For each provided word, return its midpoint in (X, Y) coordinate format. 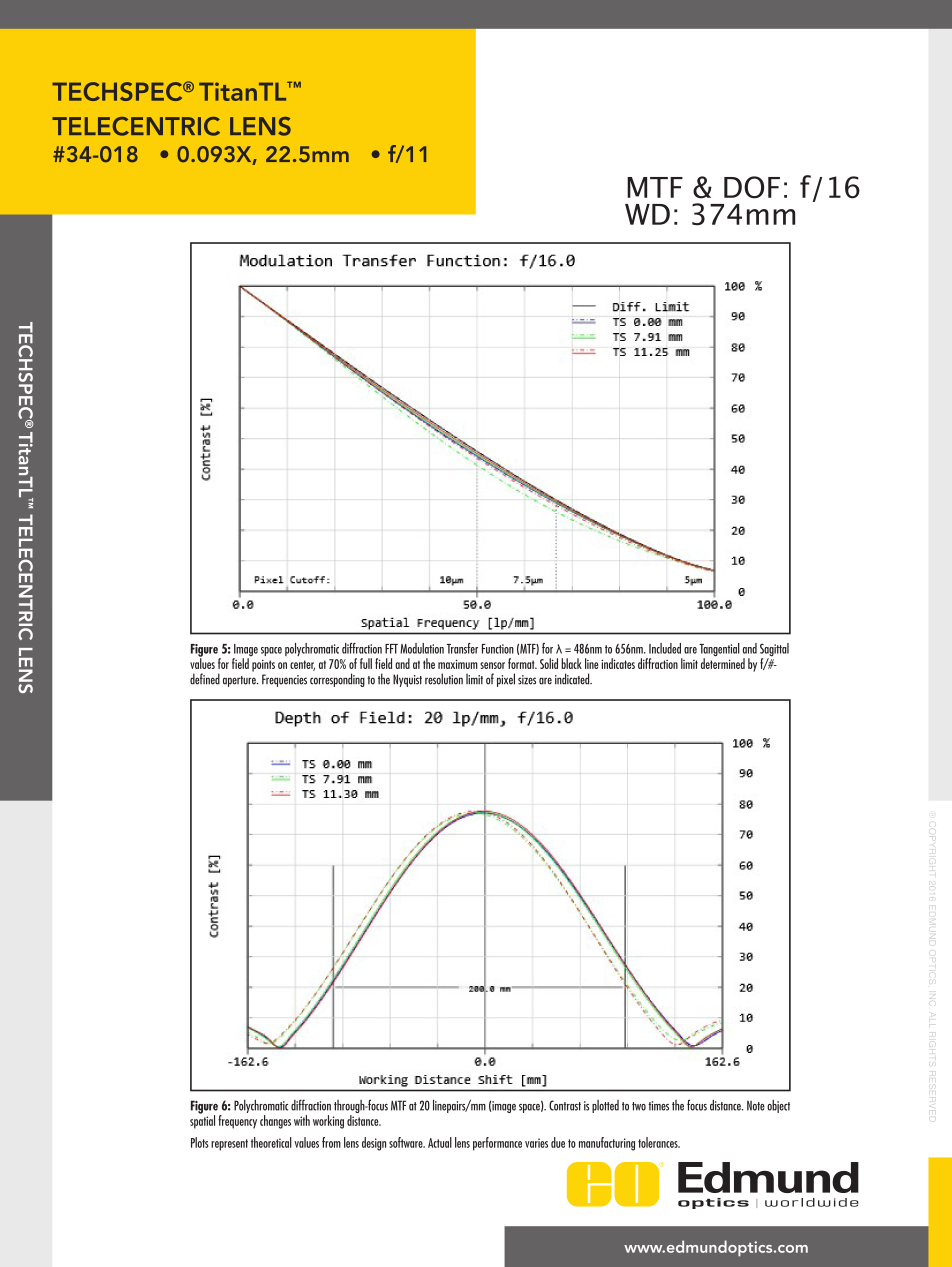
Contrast (565, 1105)
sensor (492, 665)
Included (665, 648)
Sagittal (774, 651)
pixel (506, 680)
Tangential (719, 651)
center (302, 665)
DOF (752, 187)
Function (498, 649)
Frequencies (284, 680)
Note (756, 1106)
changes (275, 1122)
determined (723, 662)
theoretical (271, 1142)
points (263, 665)
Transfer (462, 648)
